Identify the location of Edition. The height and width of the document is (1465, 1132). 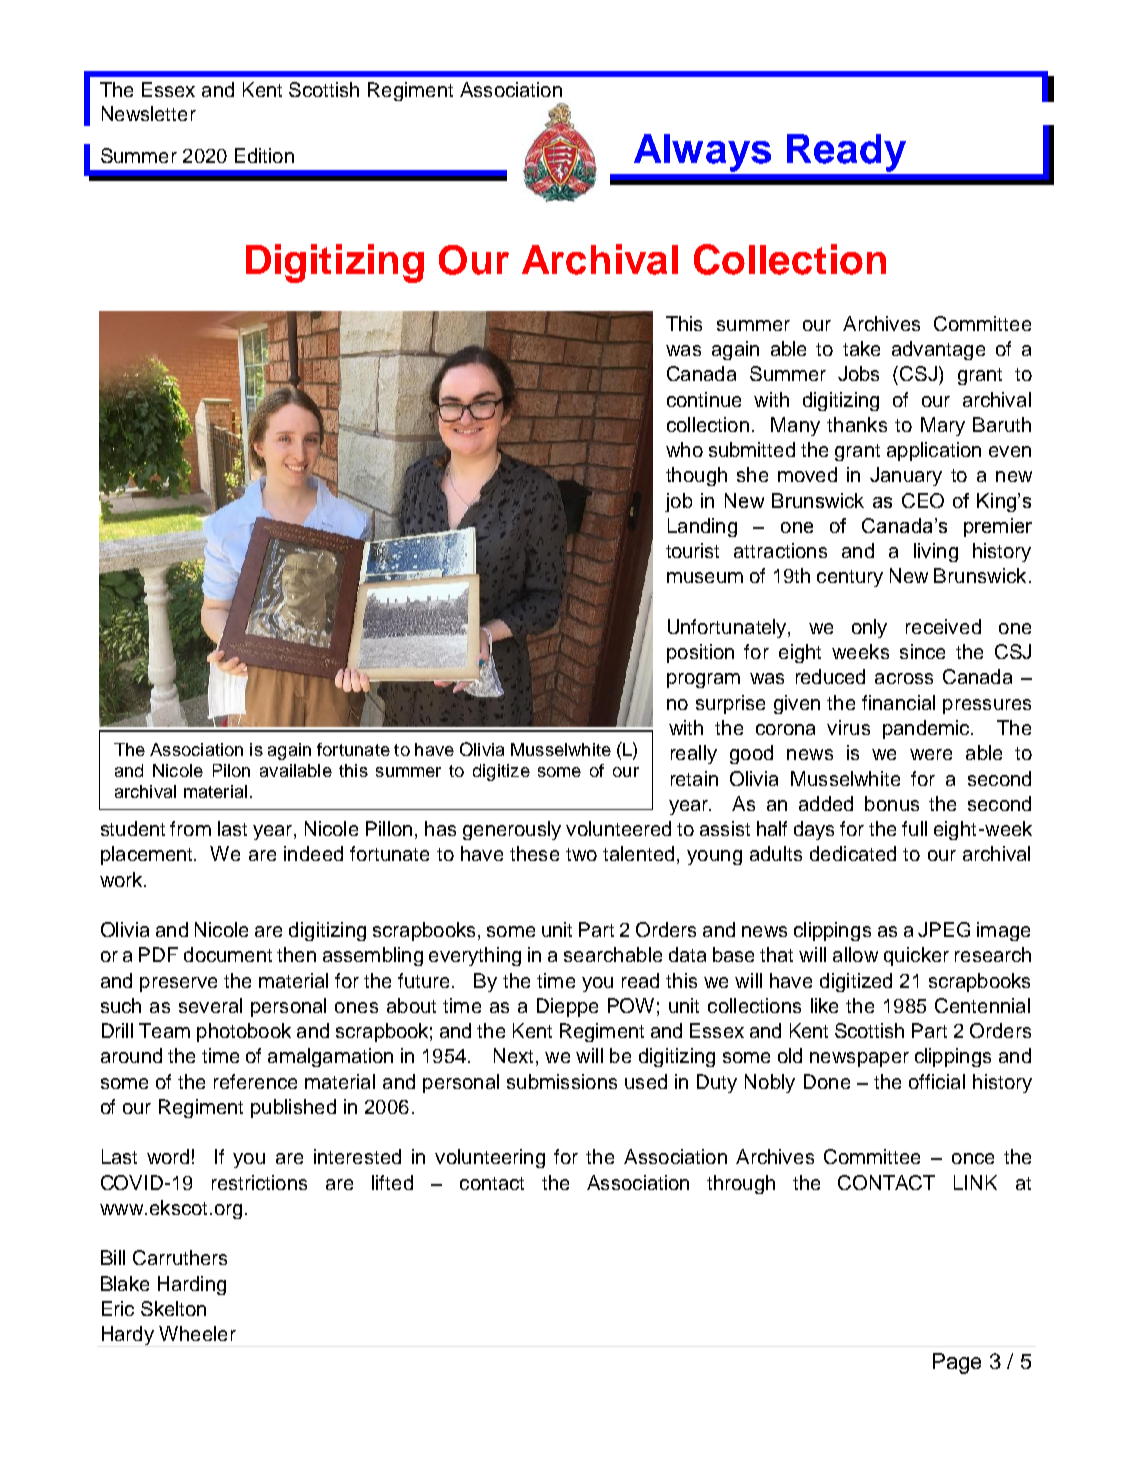
(264, 155).
